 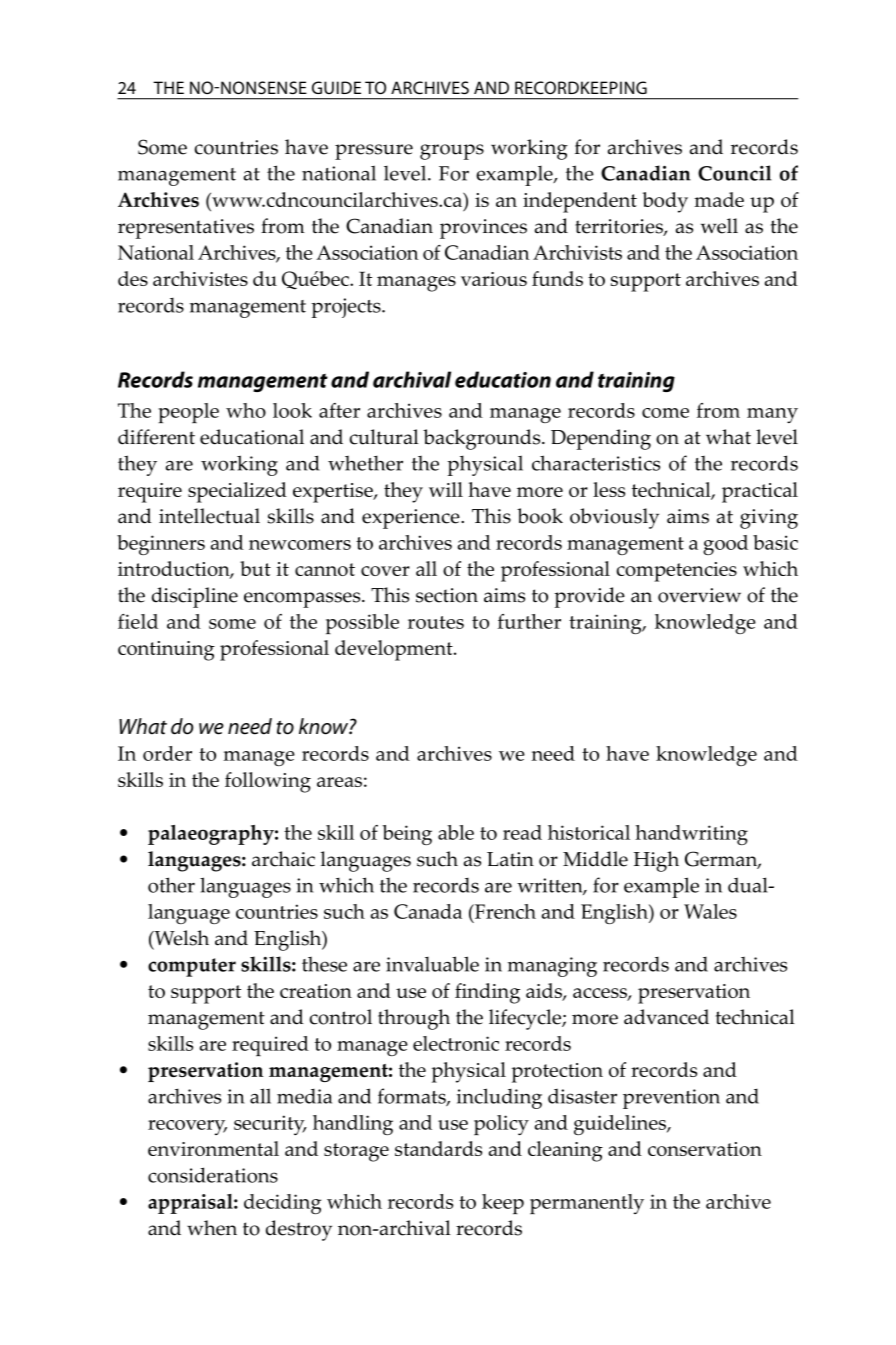 What do you see at coordinates (237, 492) in the screenshot?
I see `specialized` at bounding box center [237, 492].
